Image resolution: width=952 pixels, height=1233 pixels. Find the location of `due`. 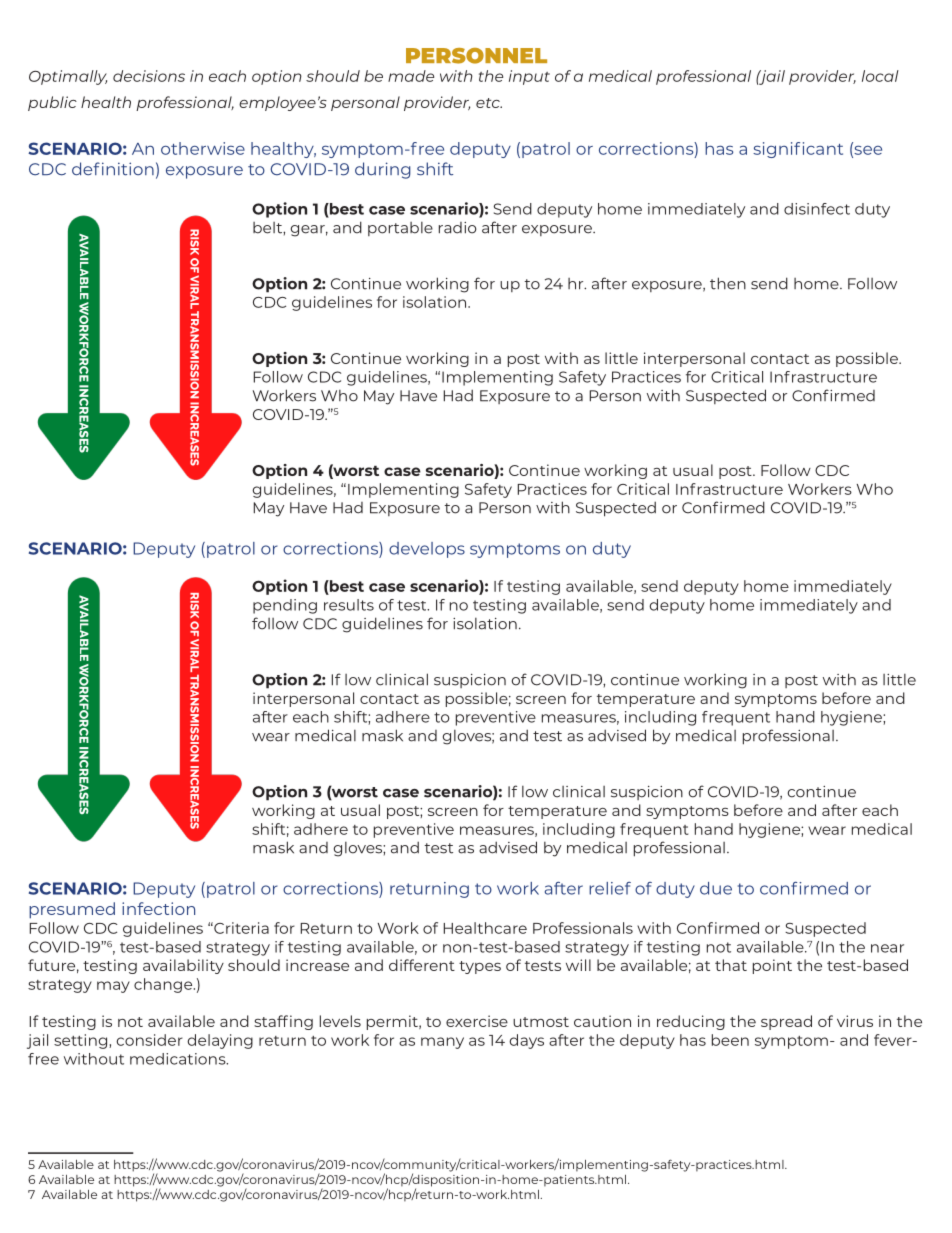

due is located at coordinates (716, 888).
